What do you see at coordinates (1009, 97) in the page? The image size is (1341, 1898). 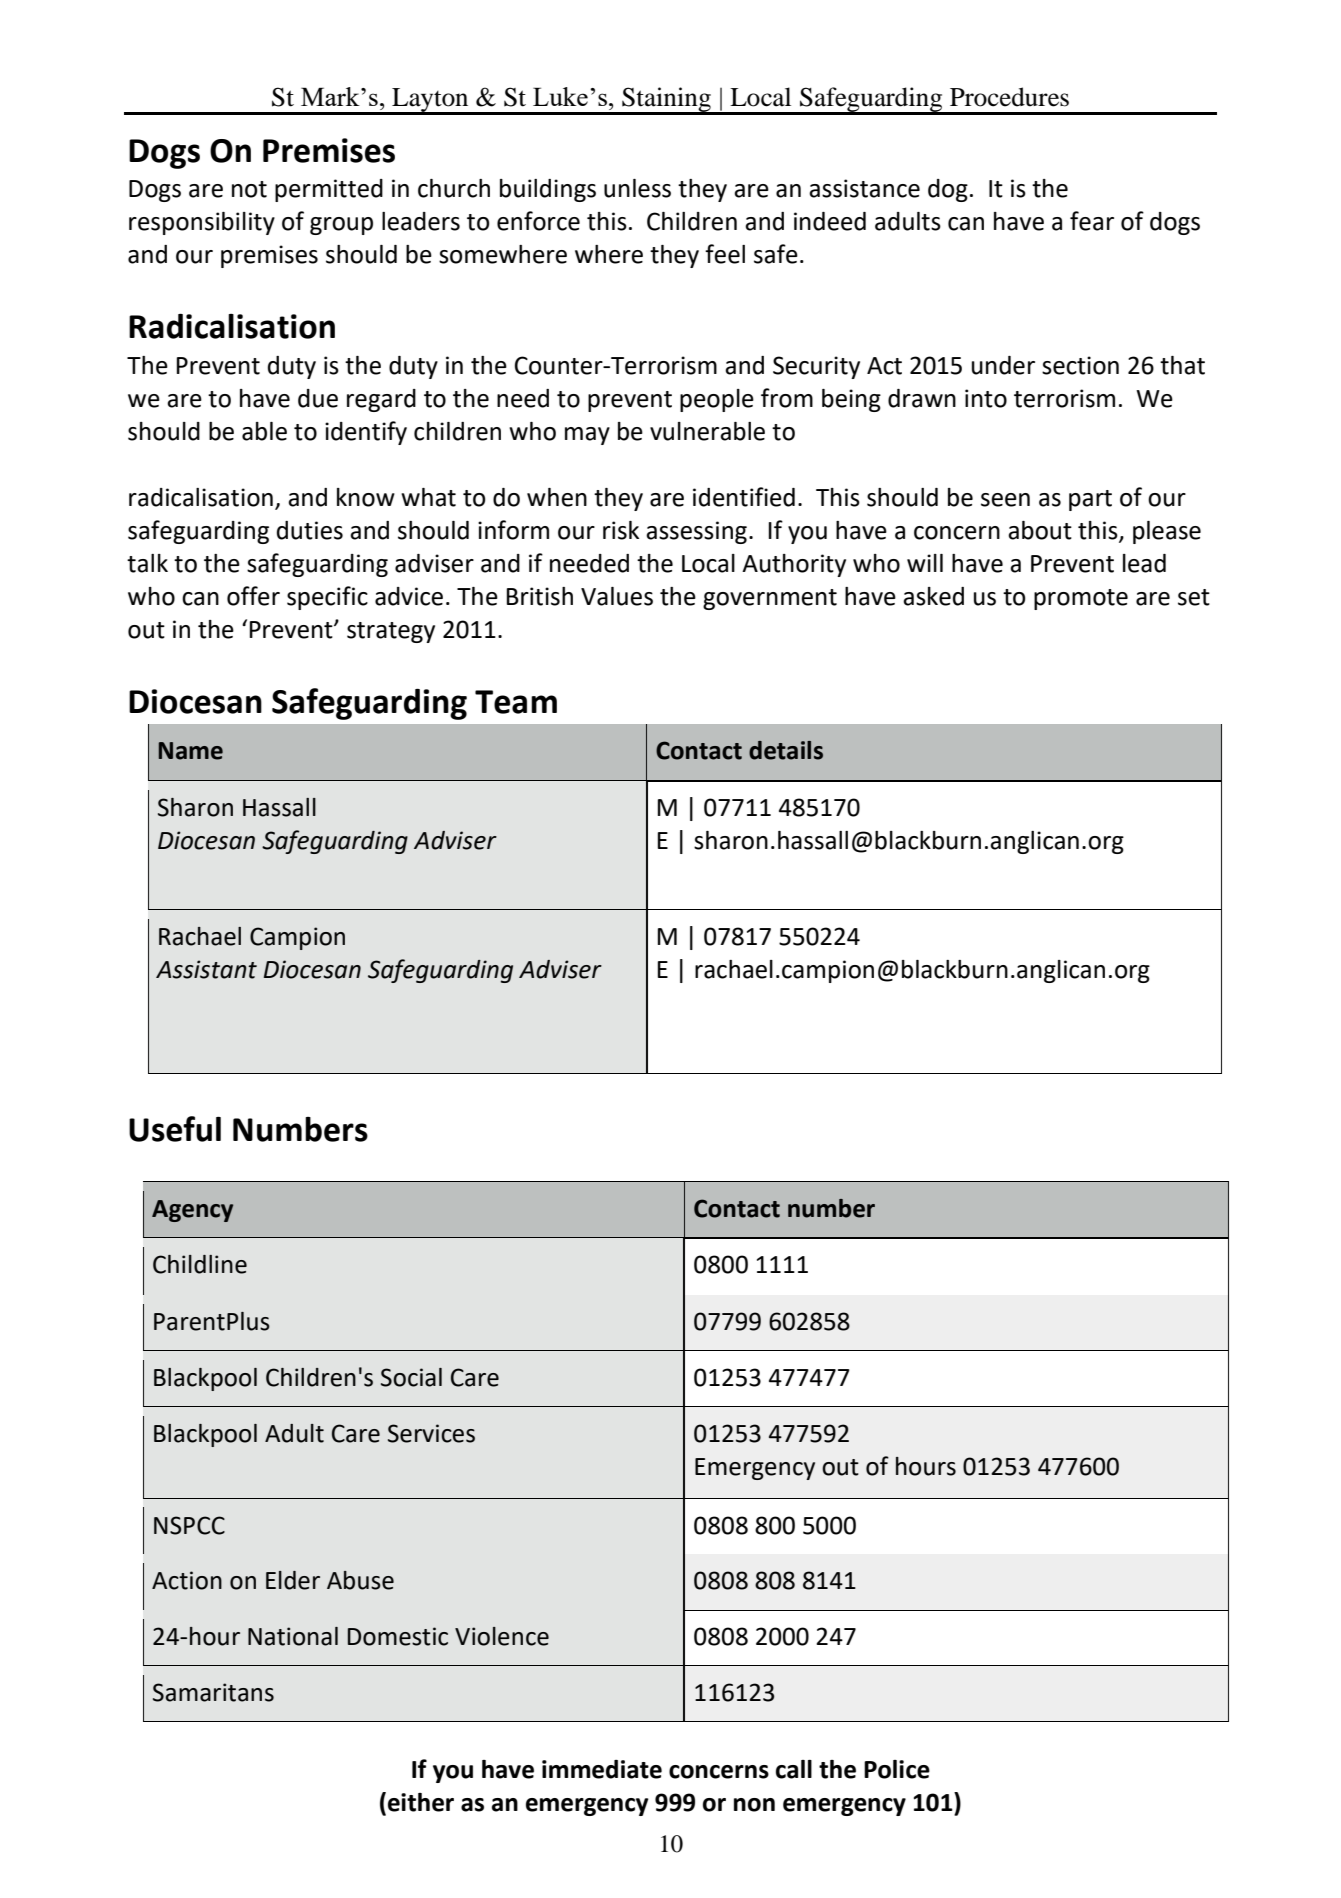 I see `Procedures` at bounding box center [1009, 97].
